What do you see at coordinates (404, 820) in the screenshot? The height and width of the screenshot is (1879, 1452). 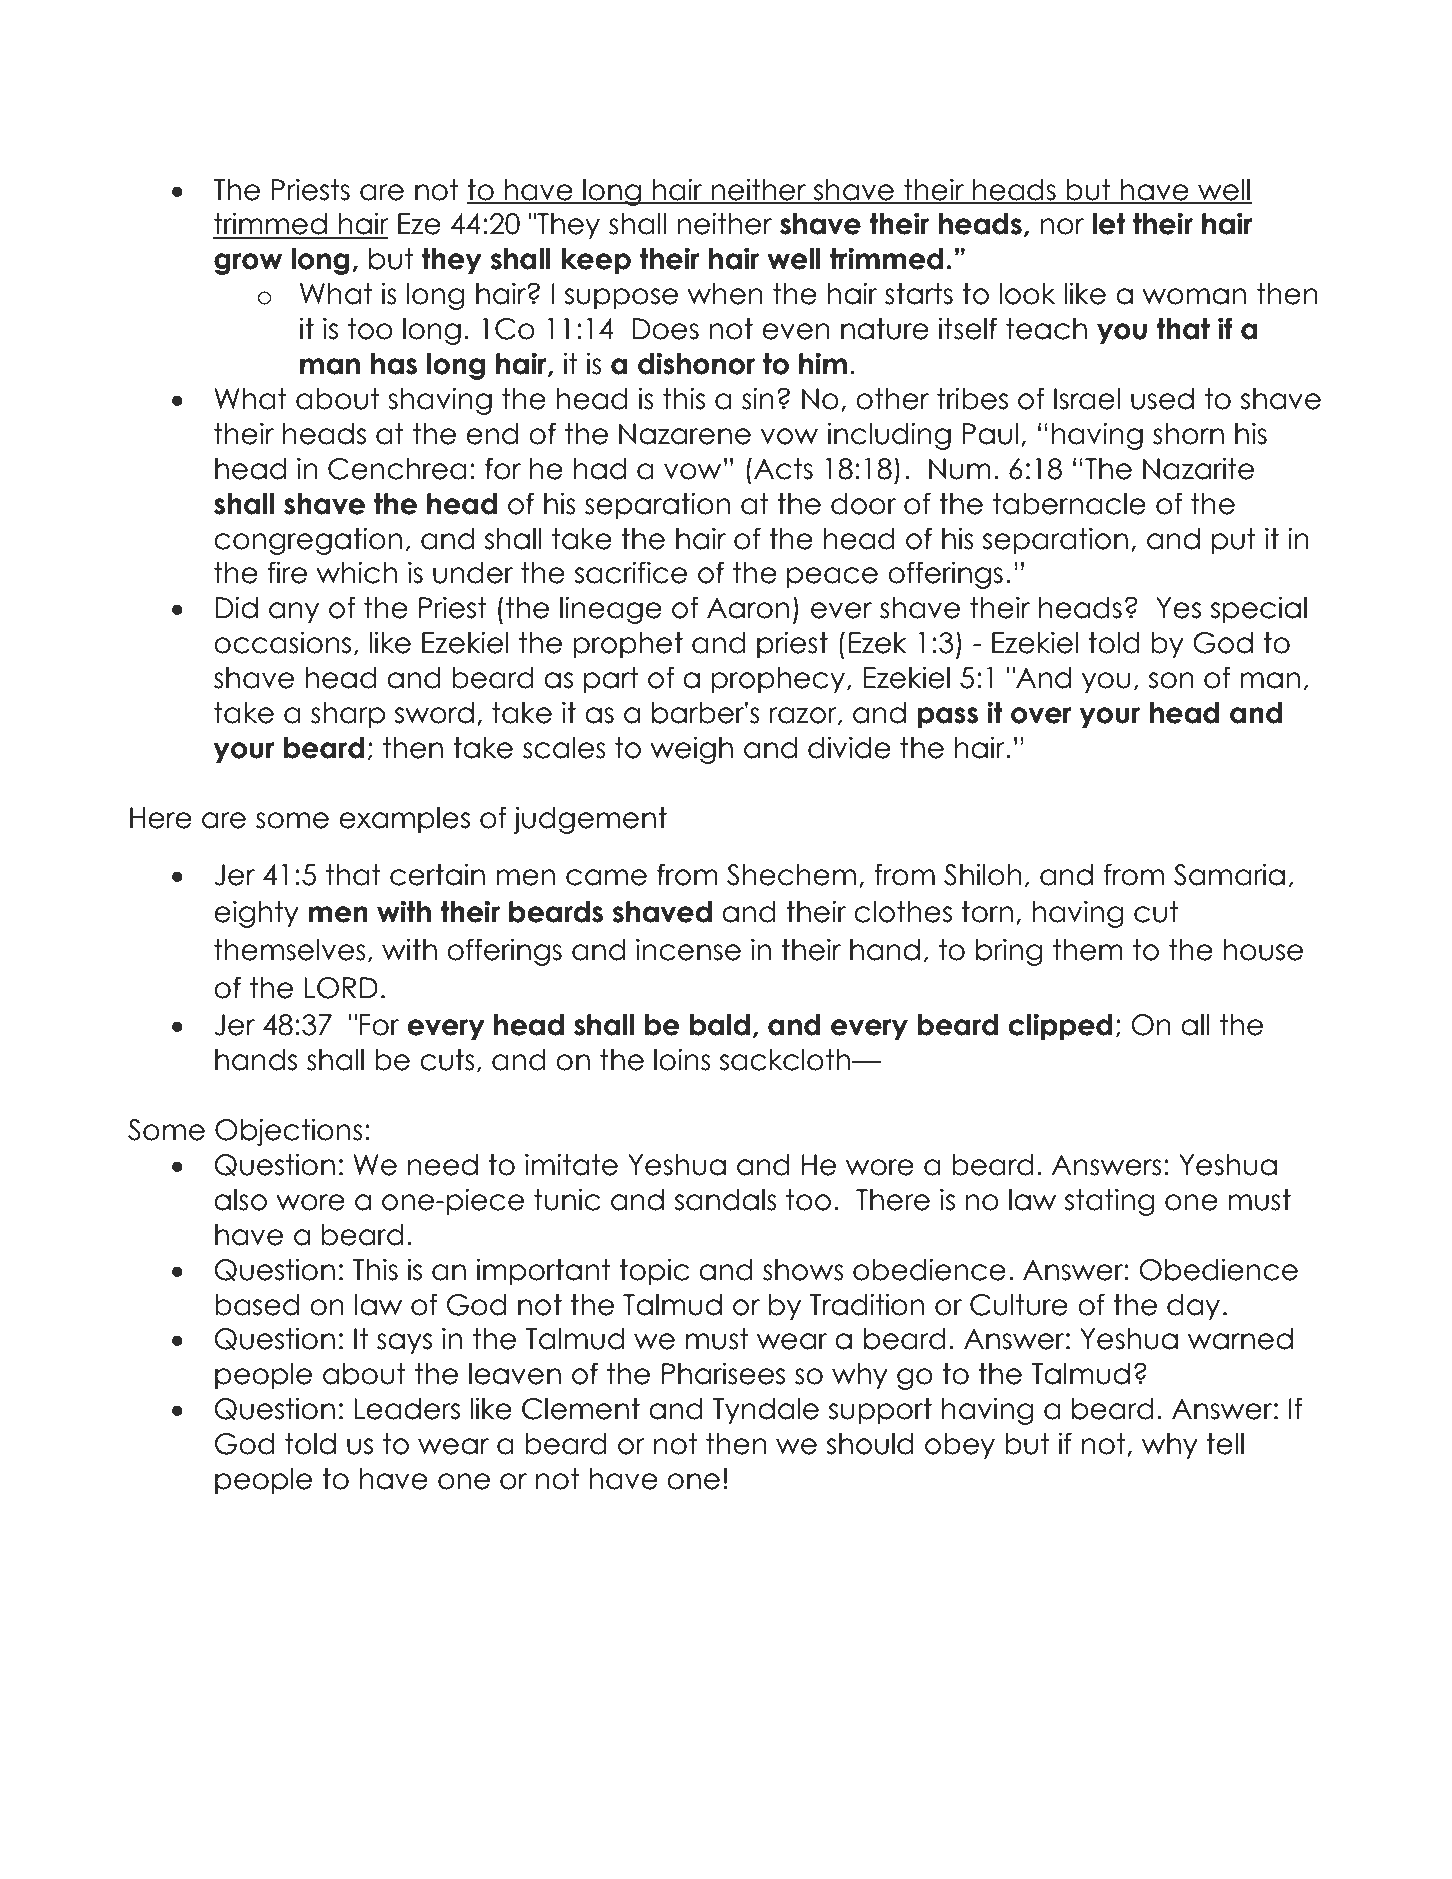 I see `examples` at bounding box center [404, 820].
